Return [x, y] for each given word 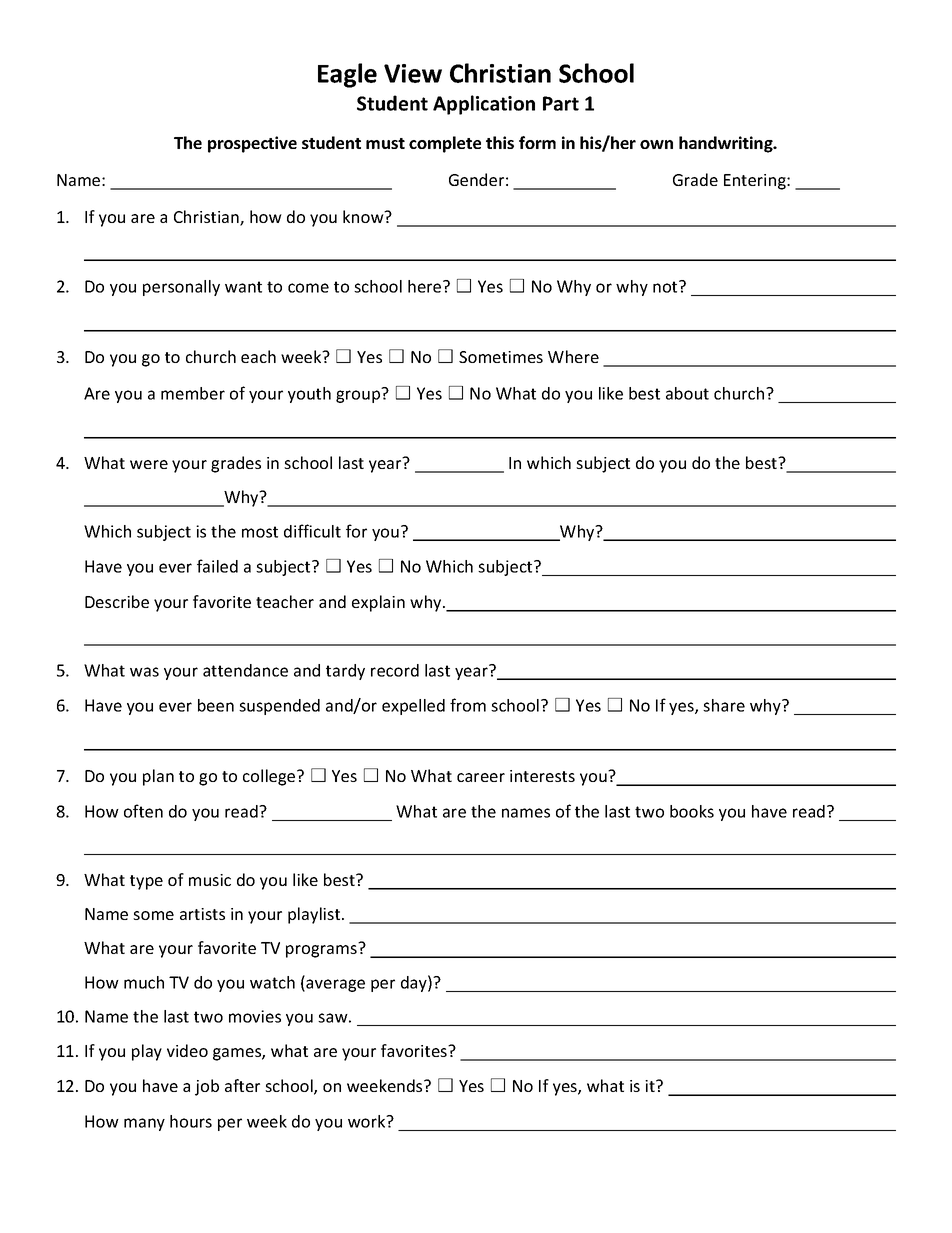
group [359, 395]
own [656, 144]
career [481, 777]
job [207, 1087]
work [368, 1121]
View [413, 73]
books [692, 811]
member [193, 393]
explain [378, 603]
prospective [252, 144]
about [687, 393]
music [210, 880]
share [724, 705]
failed [217, 566]
